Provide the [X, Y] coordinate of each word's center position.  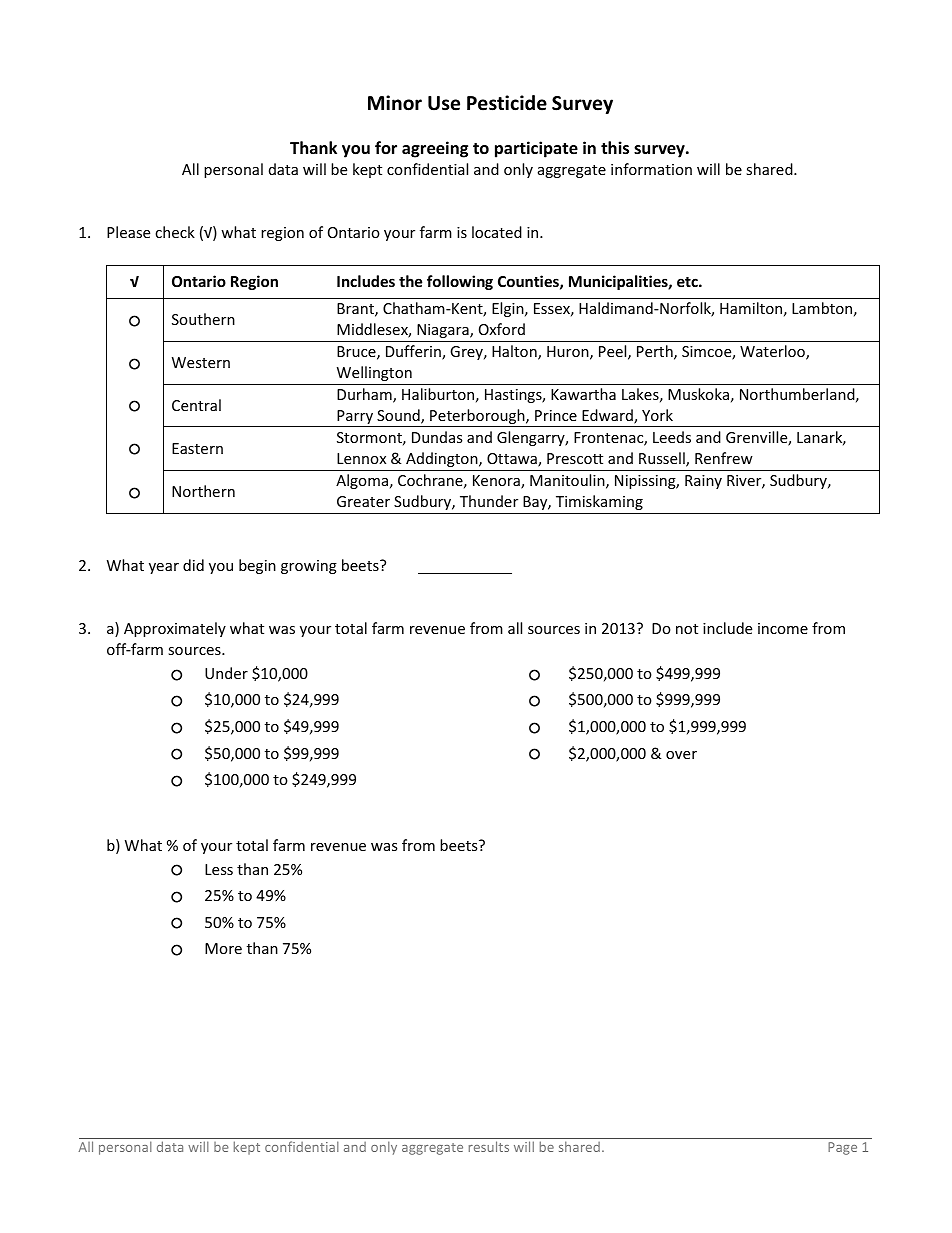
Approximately [175, 629]
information [651, 169]
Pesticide [507, 103]
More [223, 948]
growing [309, 567]
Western [201, 362]
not [687, 629]
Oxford [502, 329]
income [783, 628]
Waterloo [773, 352]
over [681, 755]
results [489, 1146]
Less [219, 869]
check [175, 232]
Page [842, 1148]
